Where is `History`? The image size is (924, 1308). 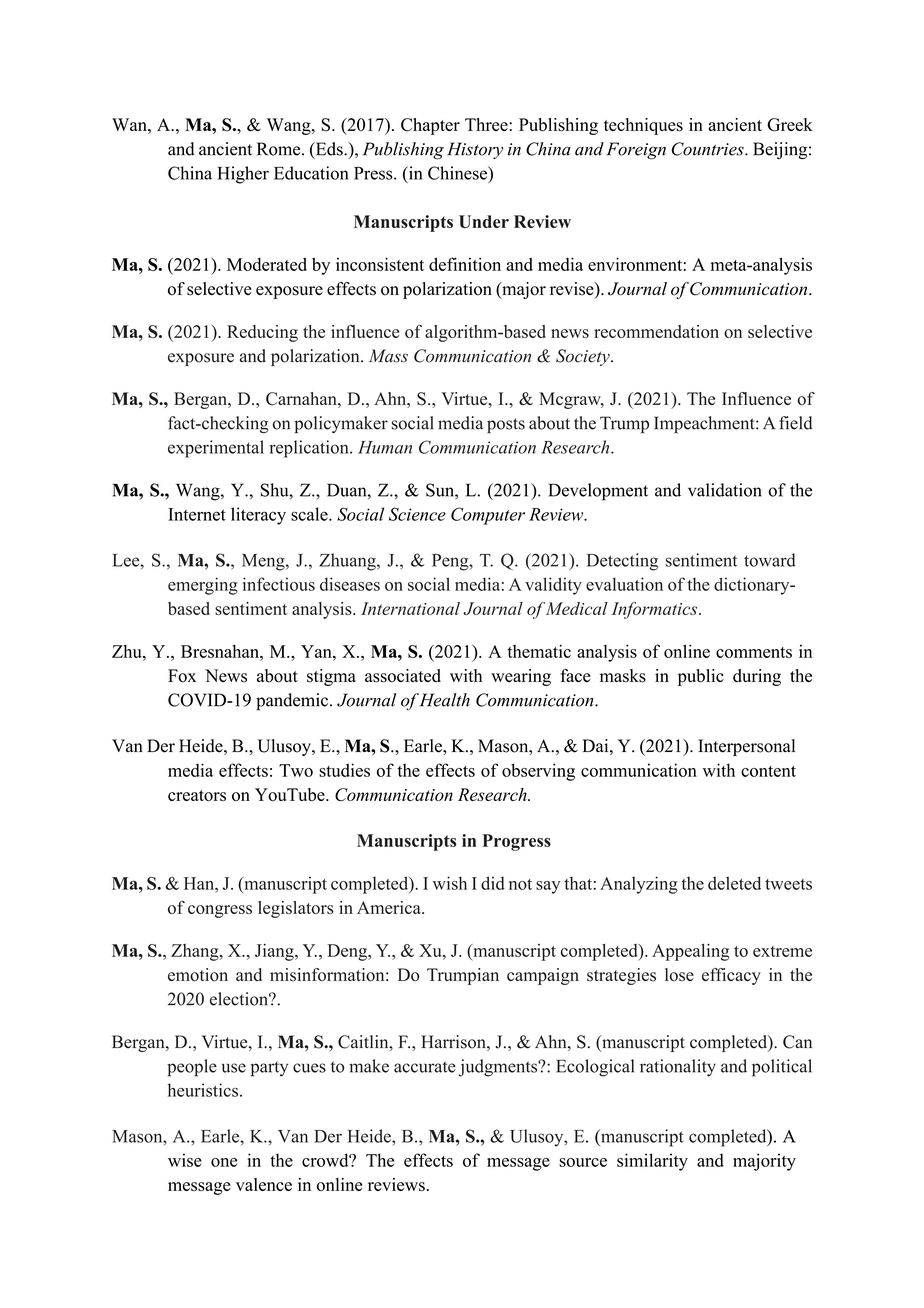
History is located at coordinates (475, 150).
